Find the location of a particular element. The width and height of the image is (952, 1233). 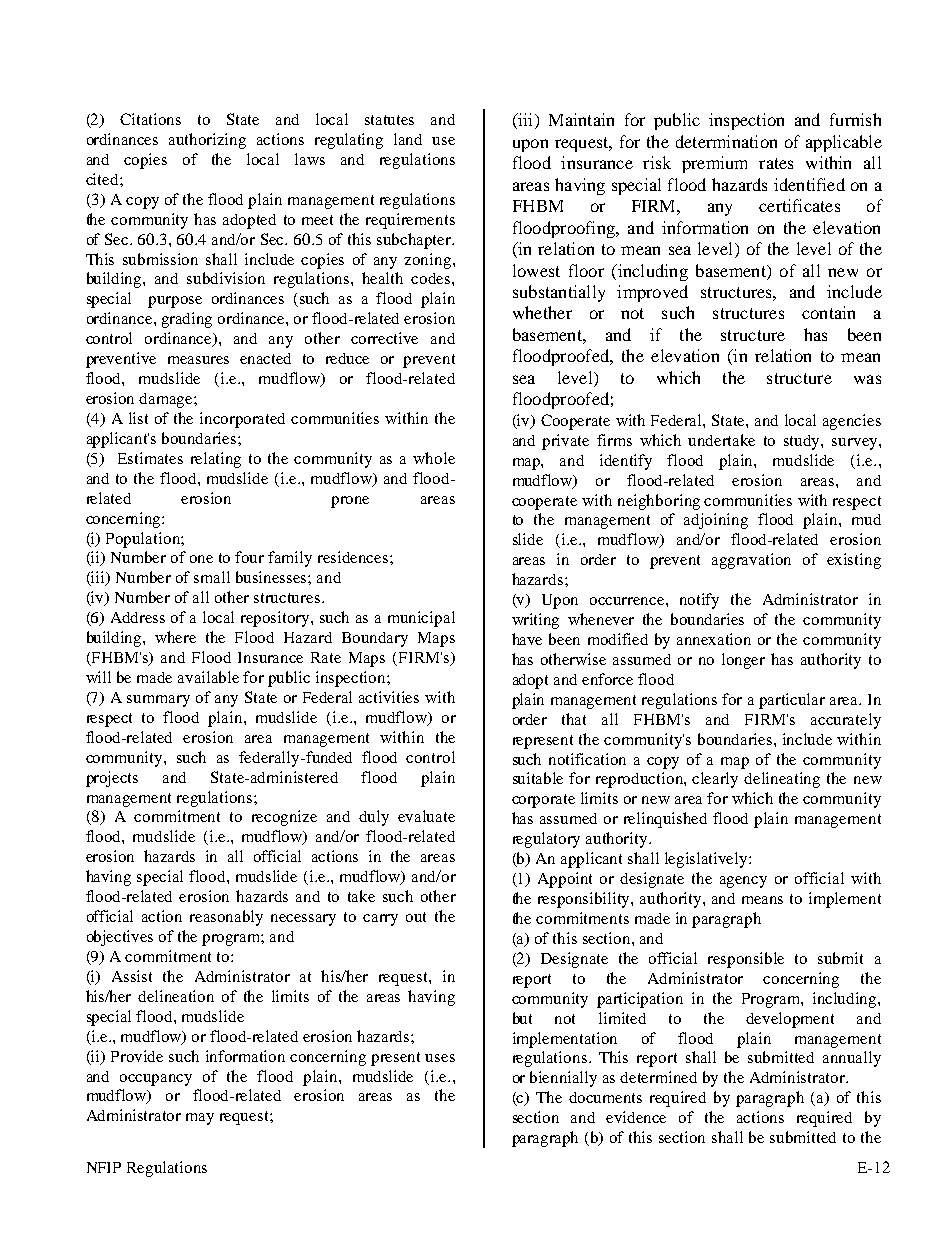

determination is located at coordinates (726, 141).
